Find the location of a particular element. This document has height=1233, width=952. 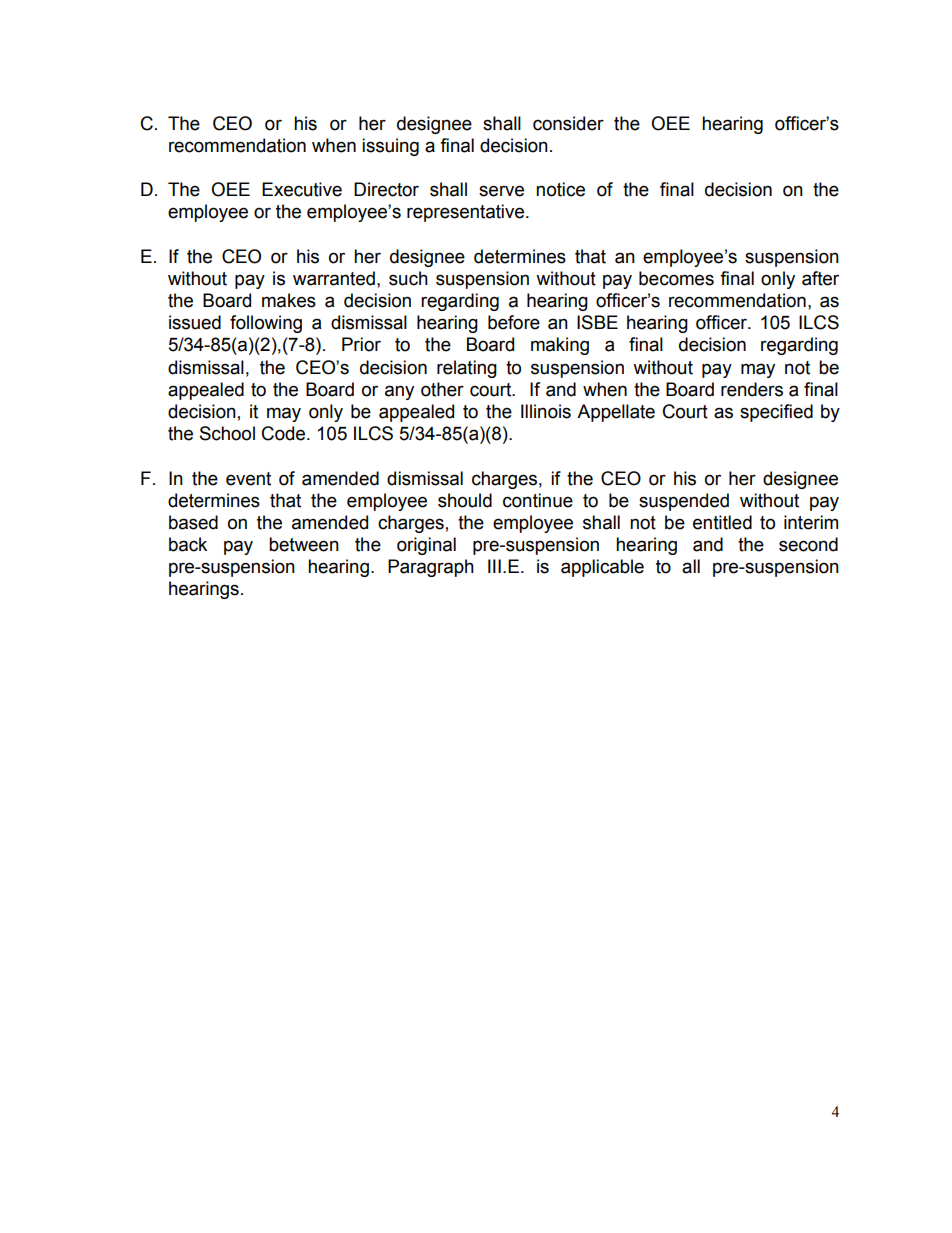

becomes is located at coordinates (676, 278).
